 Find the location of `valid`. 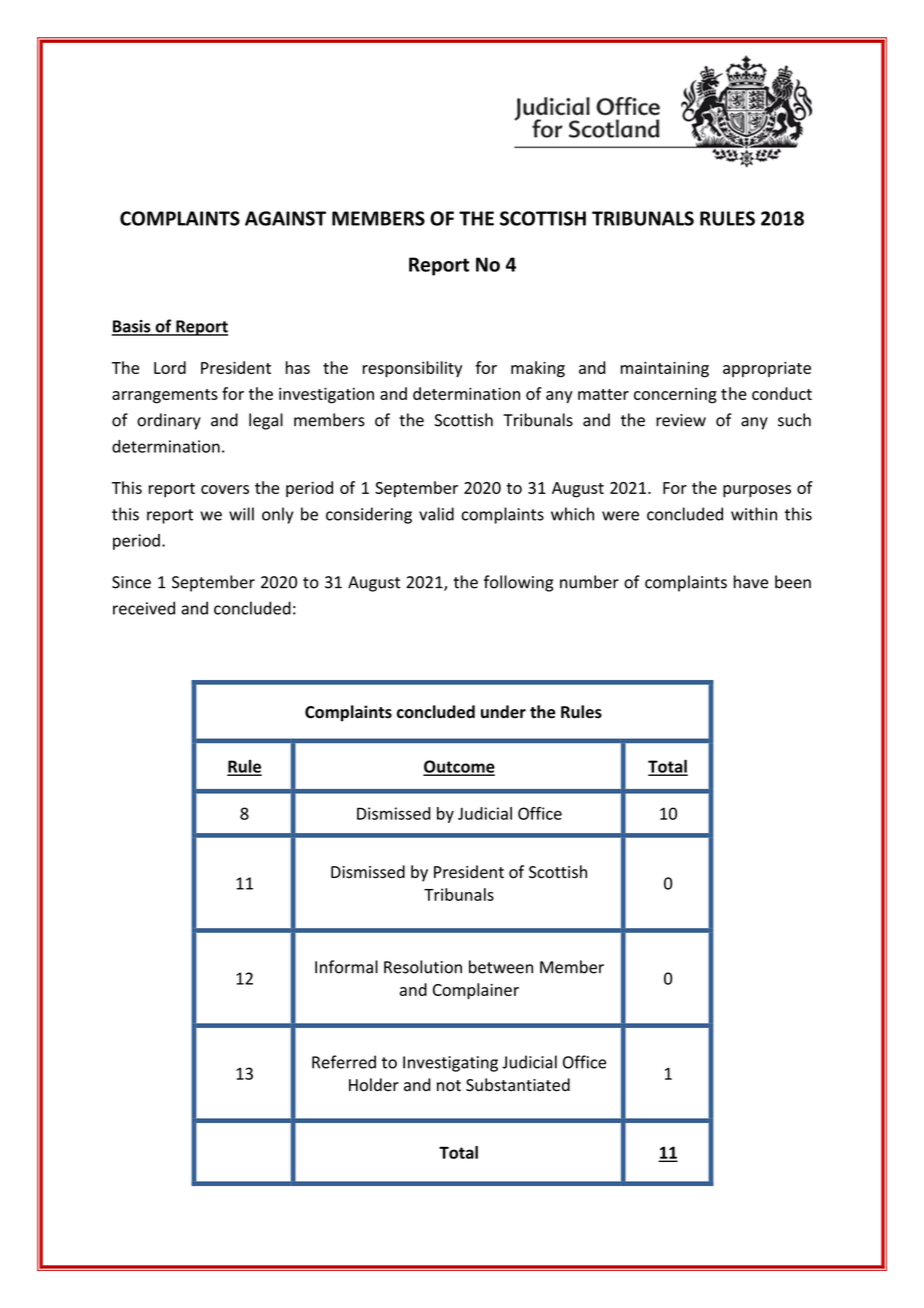

valid is located at coordinates (436, 514).
